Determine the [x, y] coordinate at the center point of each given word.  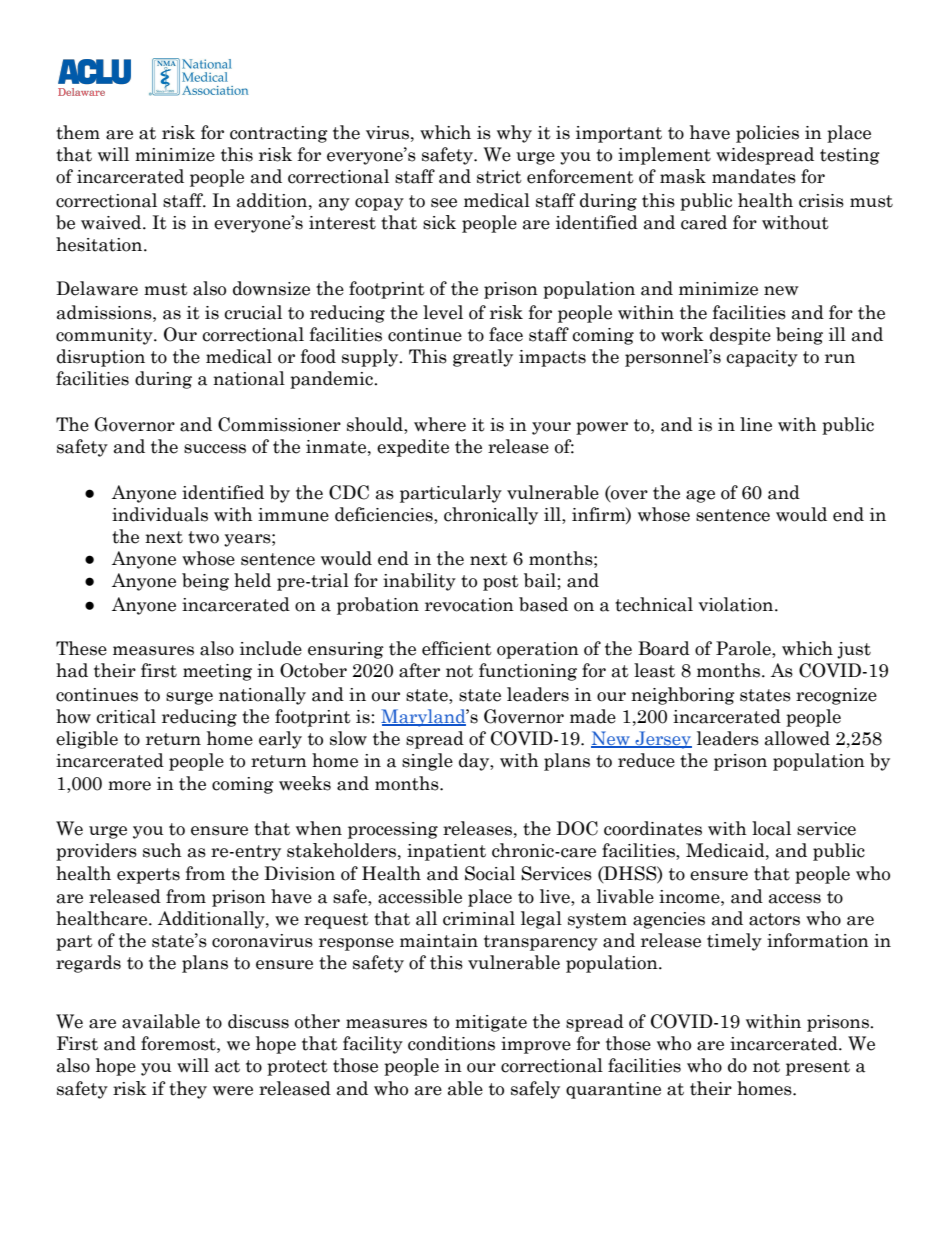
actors [774, 919]
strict [499, 177]
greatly [483, 358]
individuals [160, 514]
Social [490, 873]
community [105, 336]
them [78, 132]
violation [737, 604]
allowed [797, 738]
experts [148, 876]
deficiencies [385, 514]
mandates [754, 176]
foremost [179, 1043]
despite [740, 336]
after [419, 670]
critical [126, 716]
